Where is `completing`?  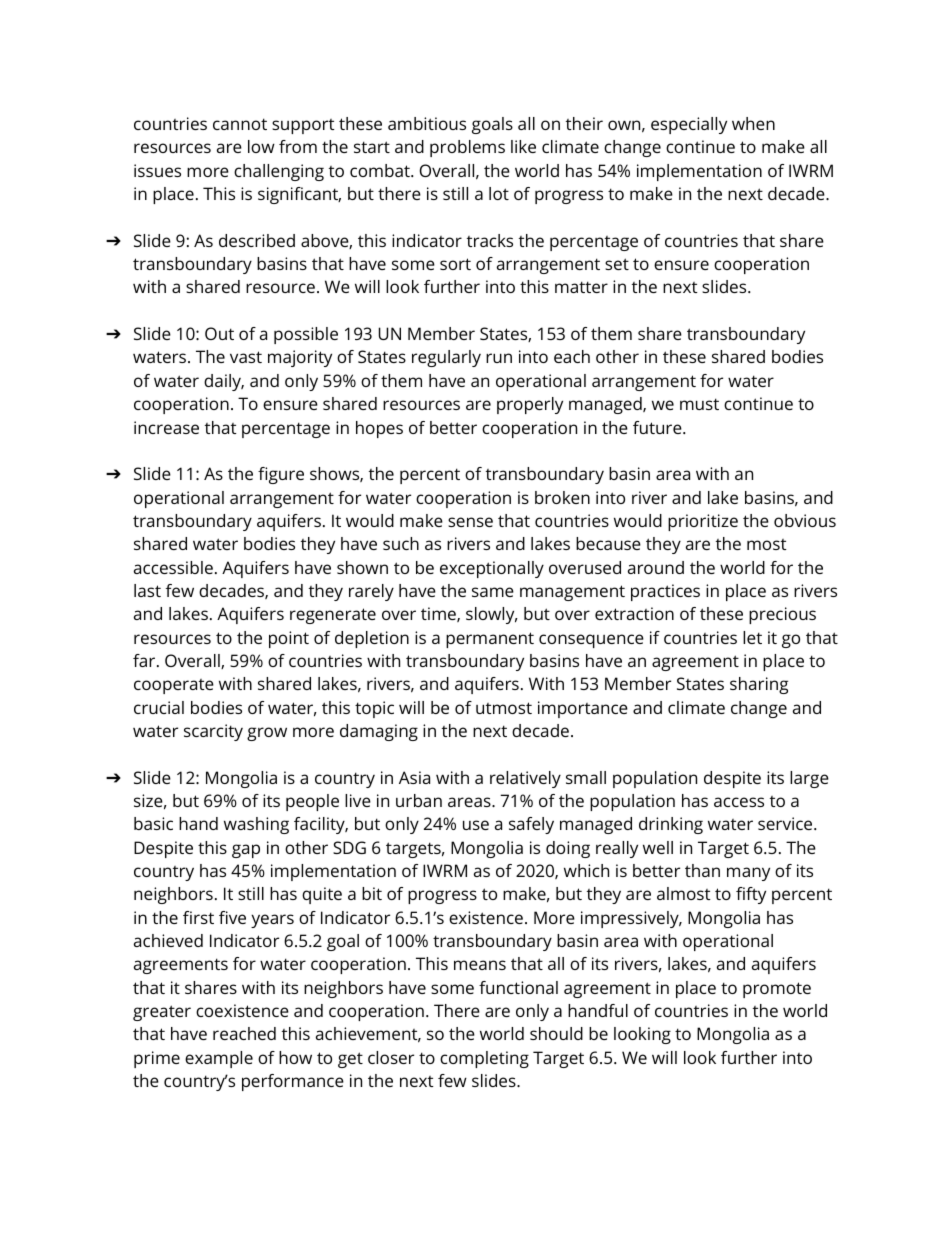 completing is located at coordinates (484, 1059).
